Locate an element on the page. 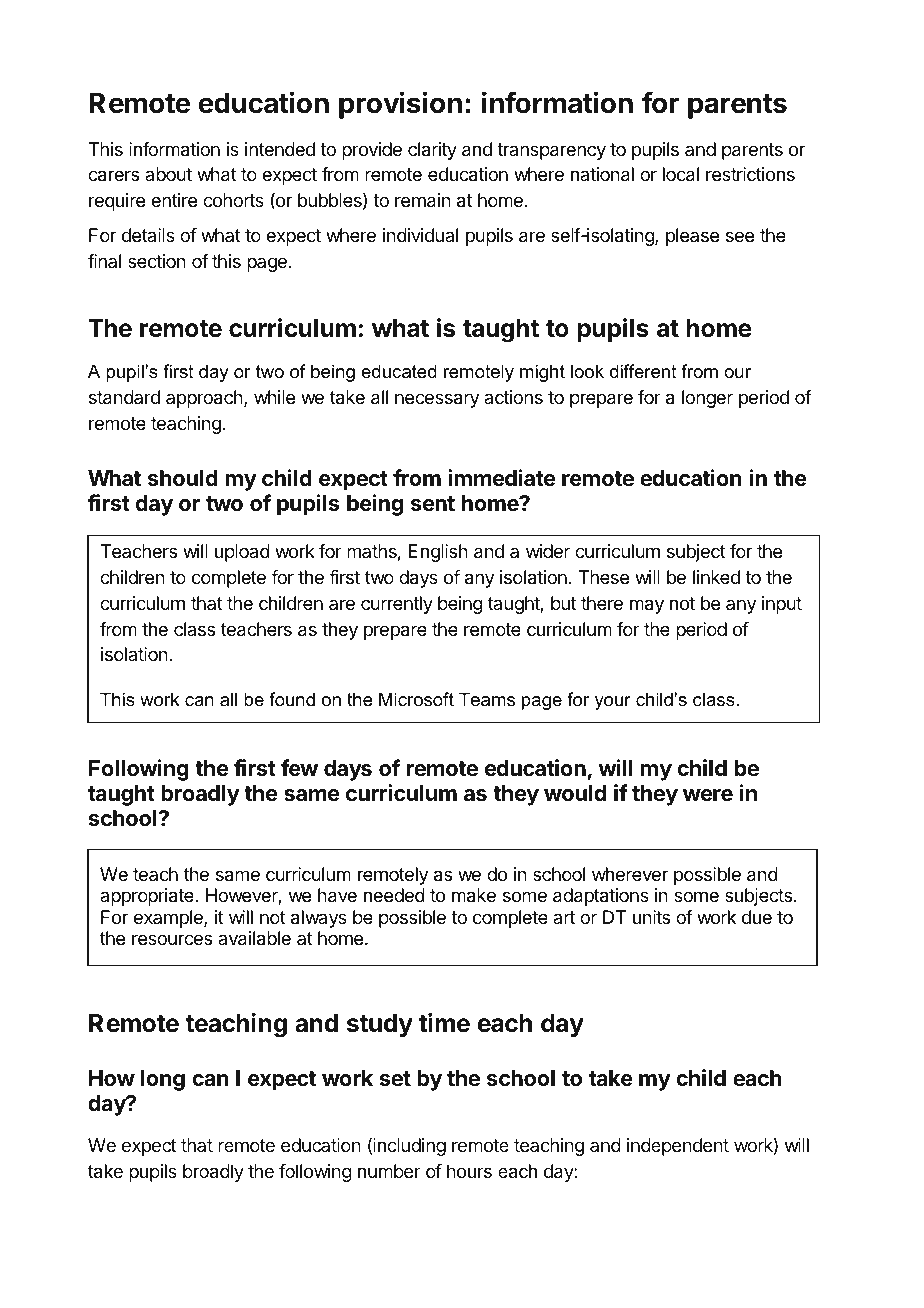 This document has height=1308, width=924. number is located at coordinates (389, 1171).
